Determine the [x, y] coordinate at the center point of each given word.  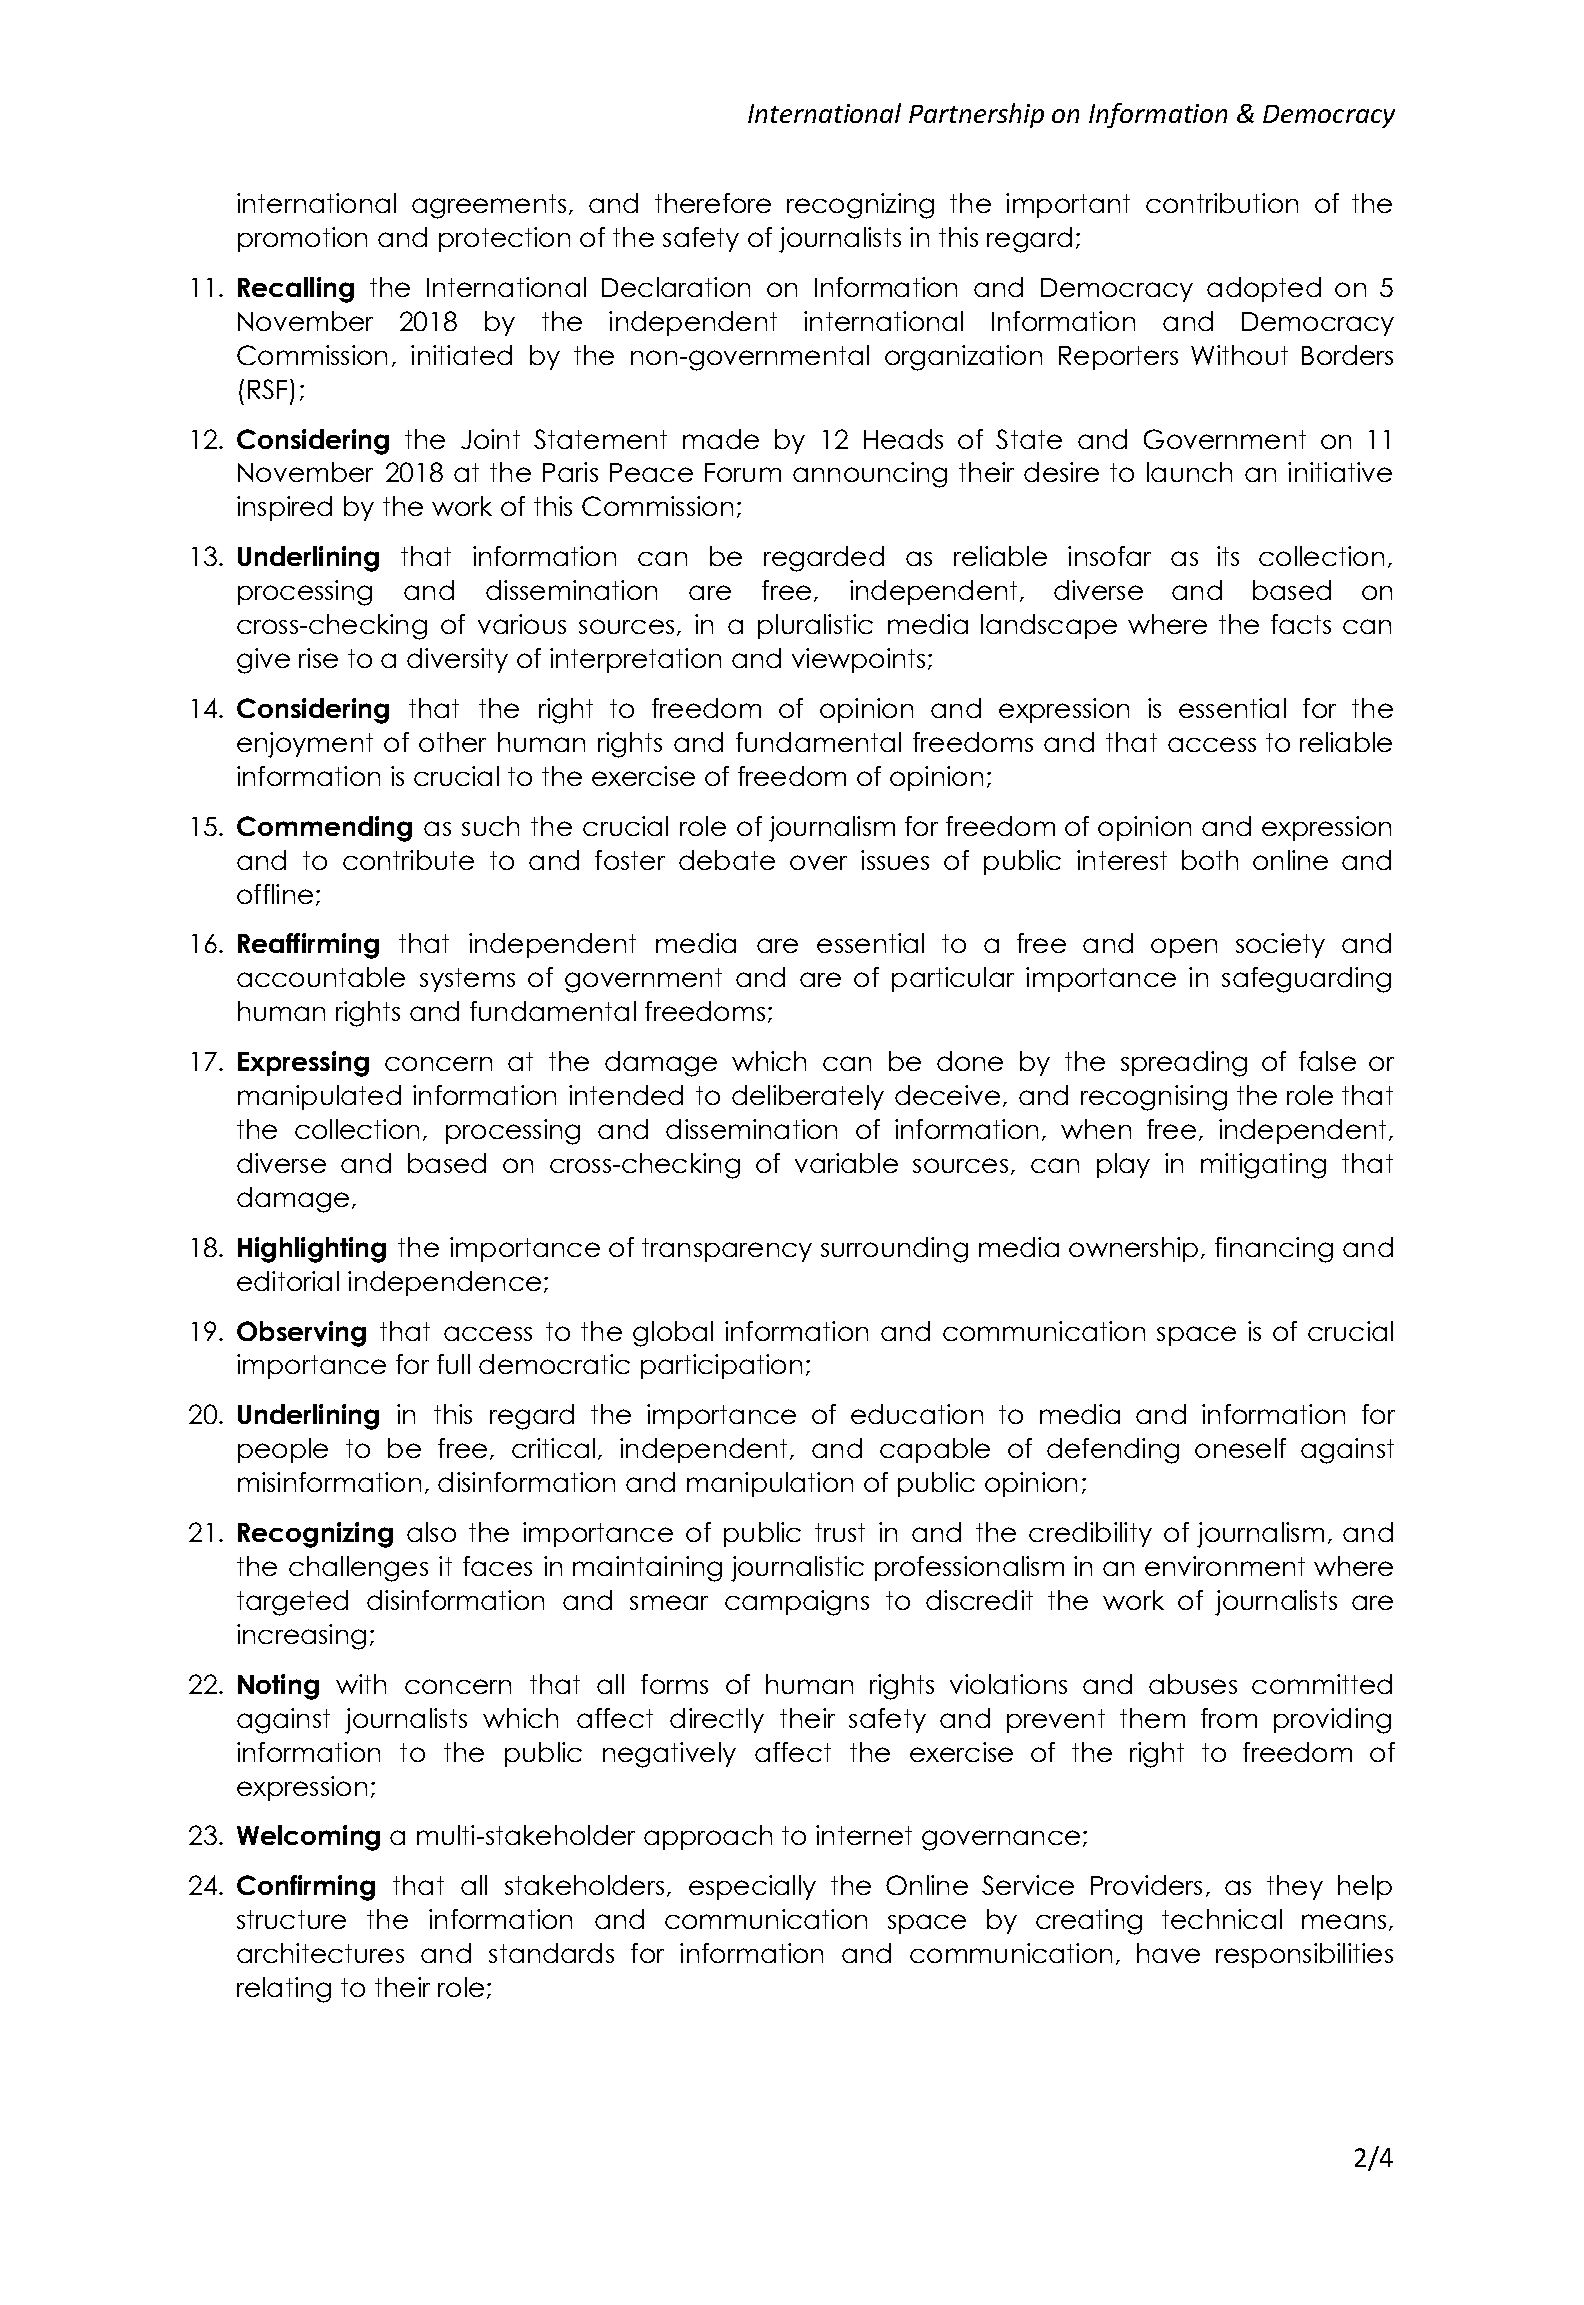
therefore [713, 203]
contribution [1222, 203]
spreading [1184, 1064]
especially [752, 1887]
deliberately [808, 1097]
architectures [320, 1953]
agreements [489, 206]
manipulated [319, 1097]
